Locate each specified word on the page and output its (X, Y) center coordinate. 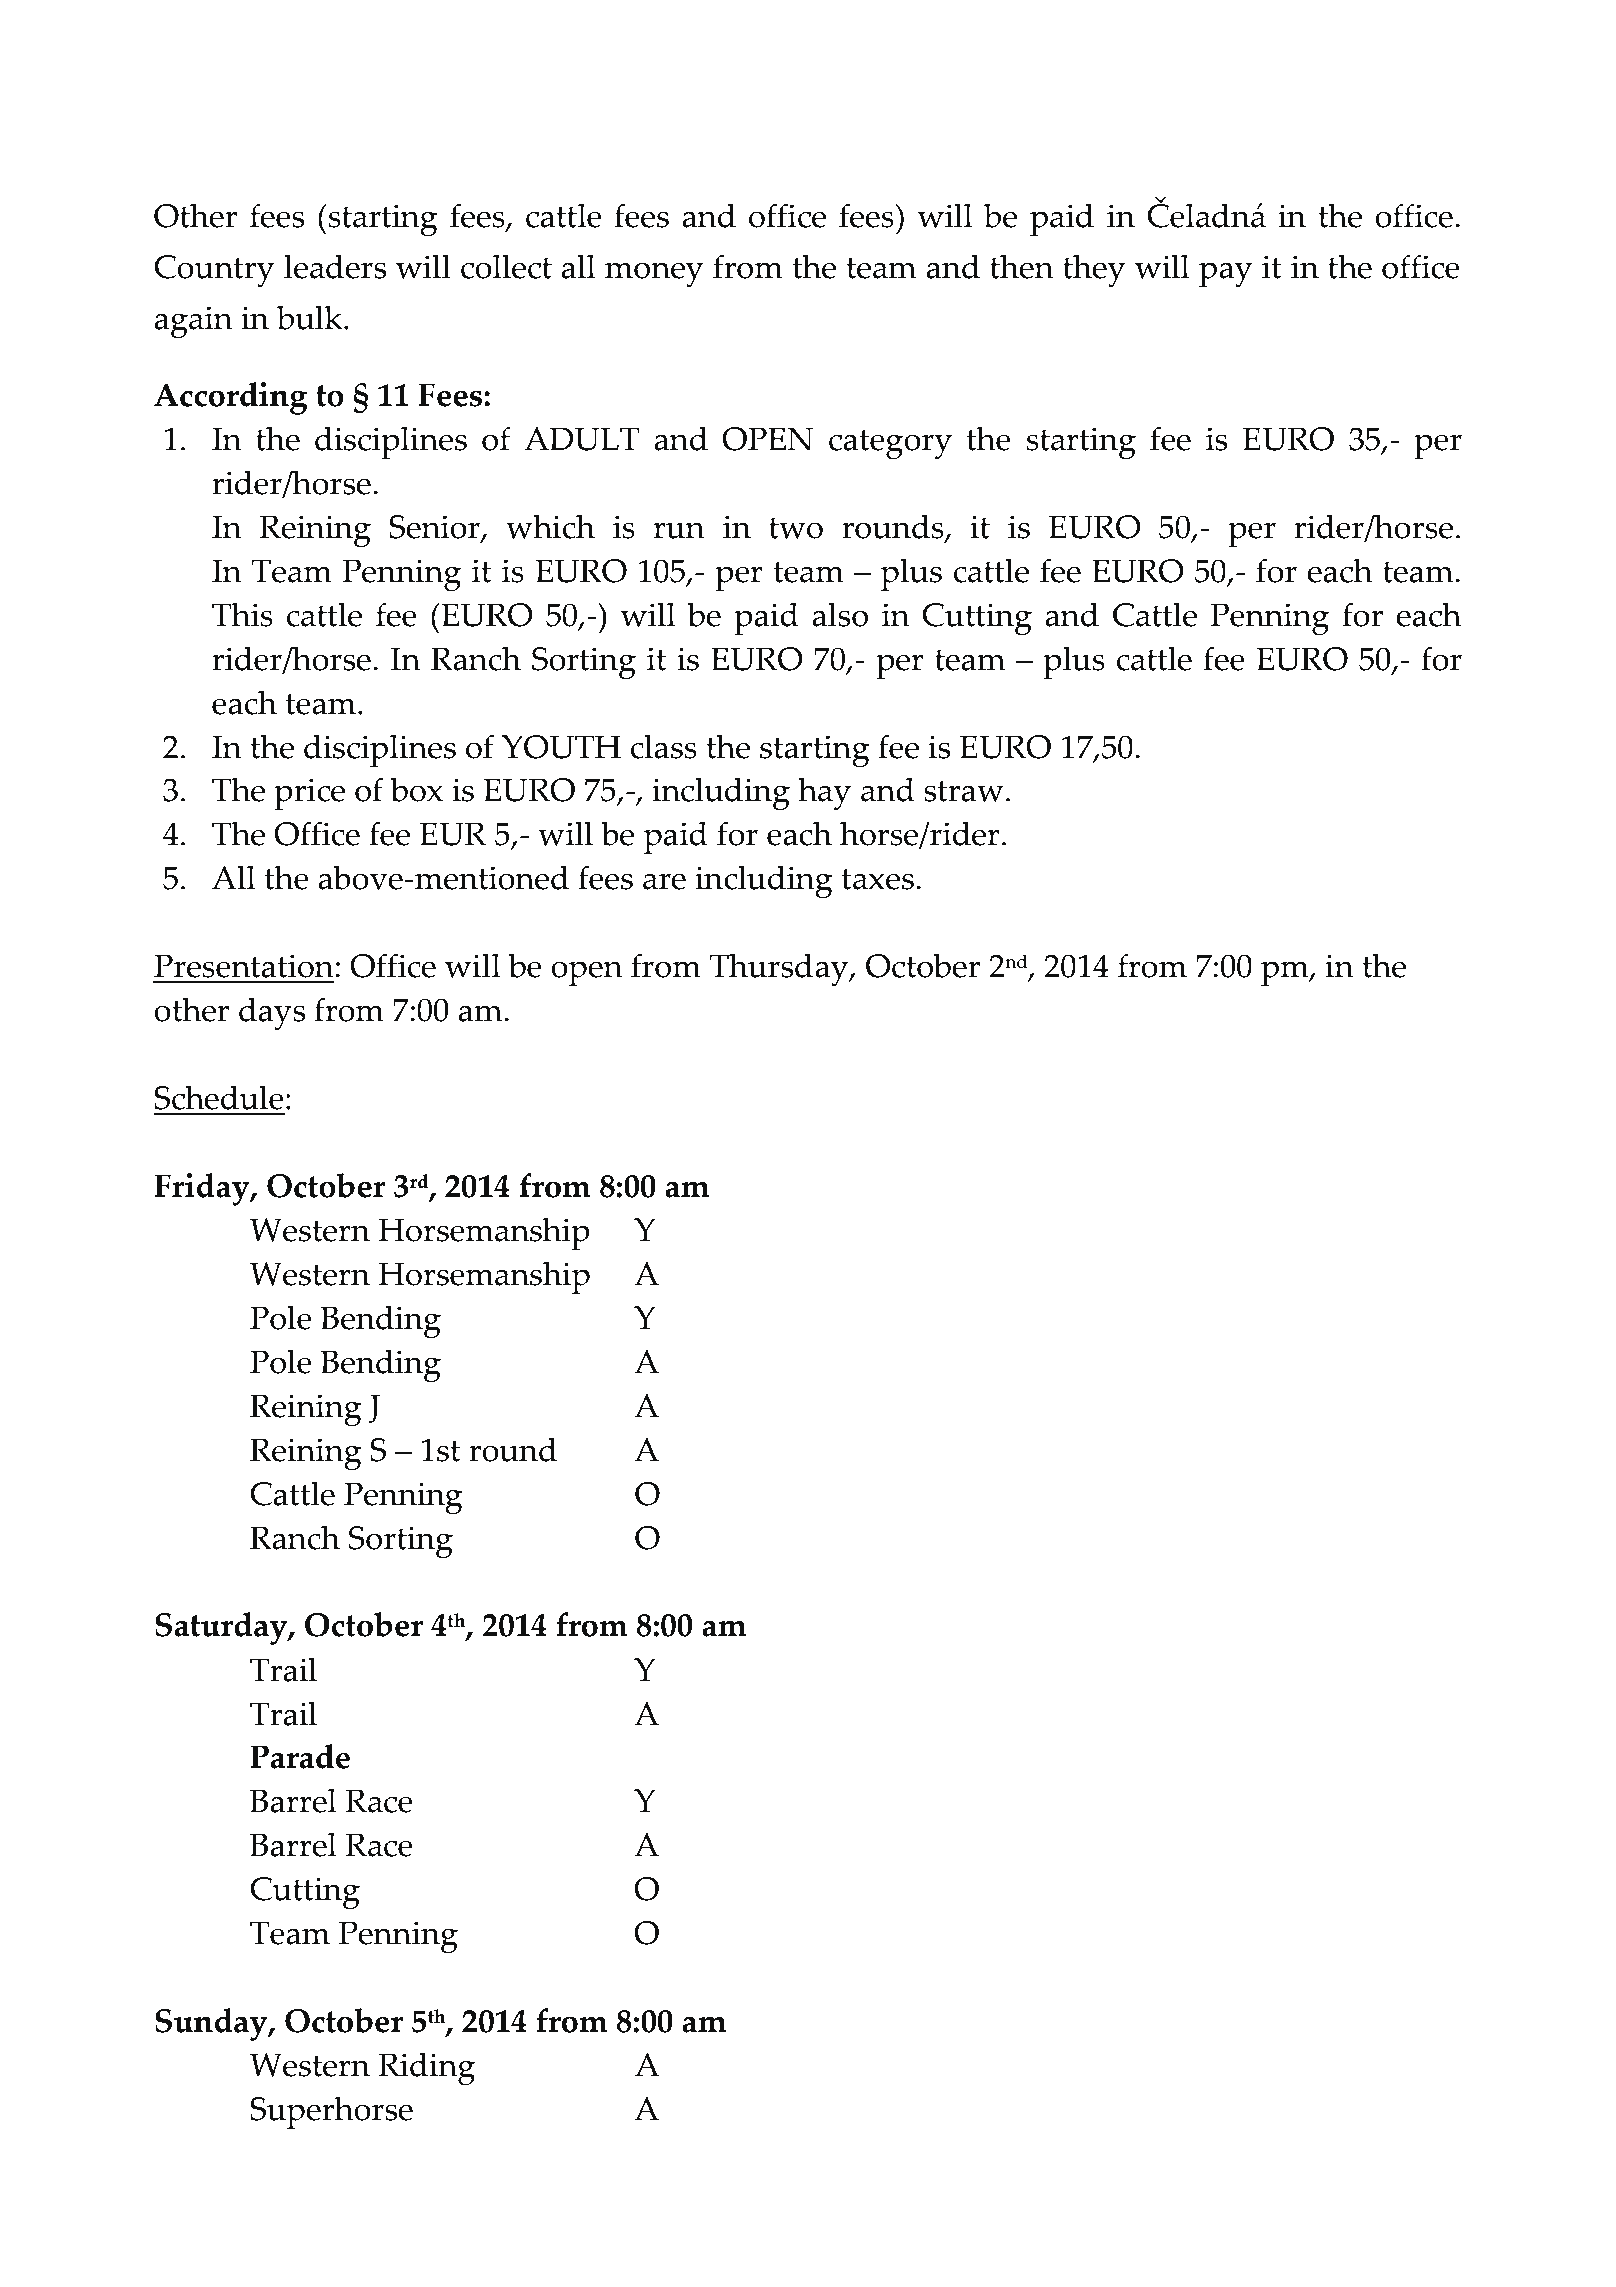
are (664, 881)
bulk (311, 317)
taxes (878, 879)
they (1094, 270)
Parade (300, 1756)
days (272, 1013)
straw (964, 791)
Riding (426, 2068)
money (654, 274)
